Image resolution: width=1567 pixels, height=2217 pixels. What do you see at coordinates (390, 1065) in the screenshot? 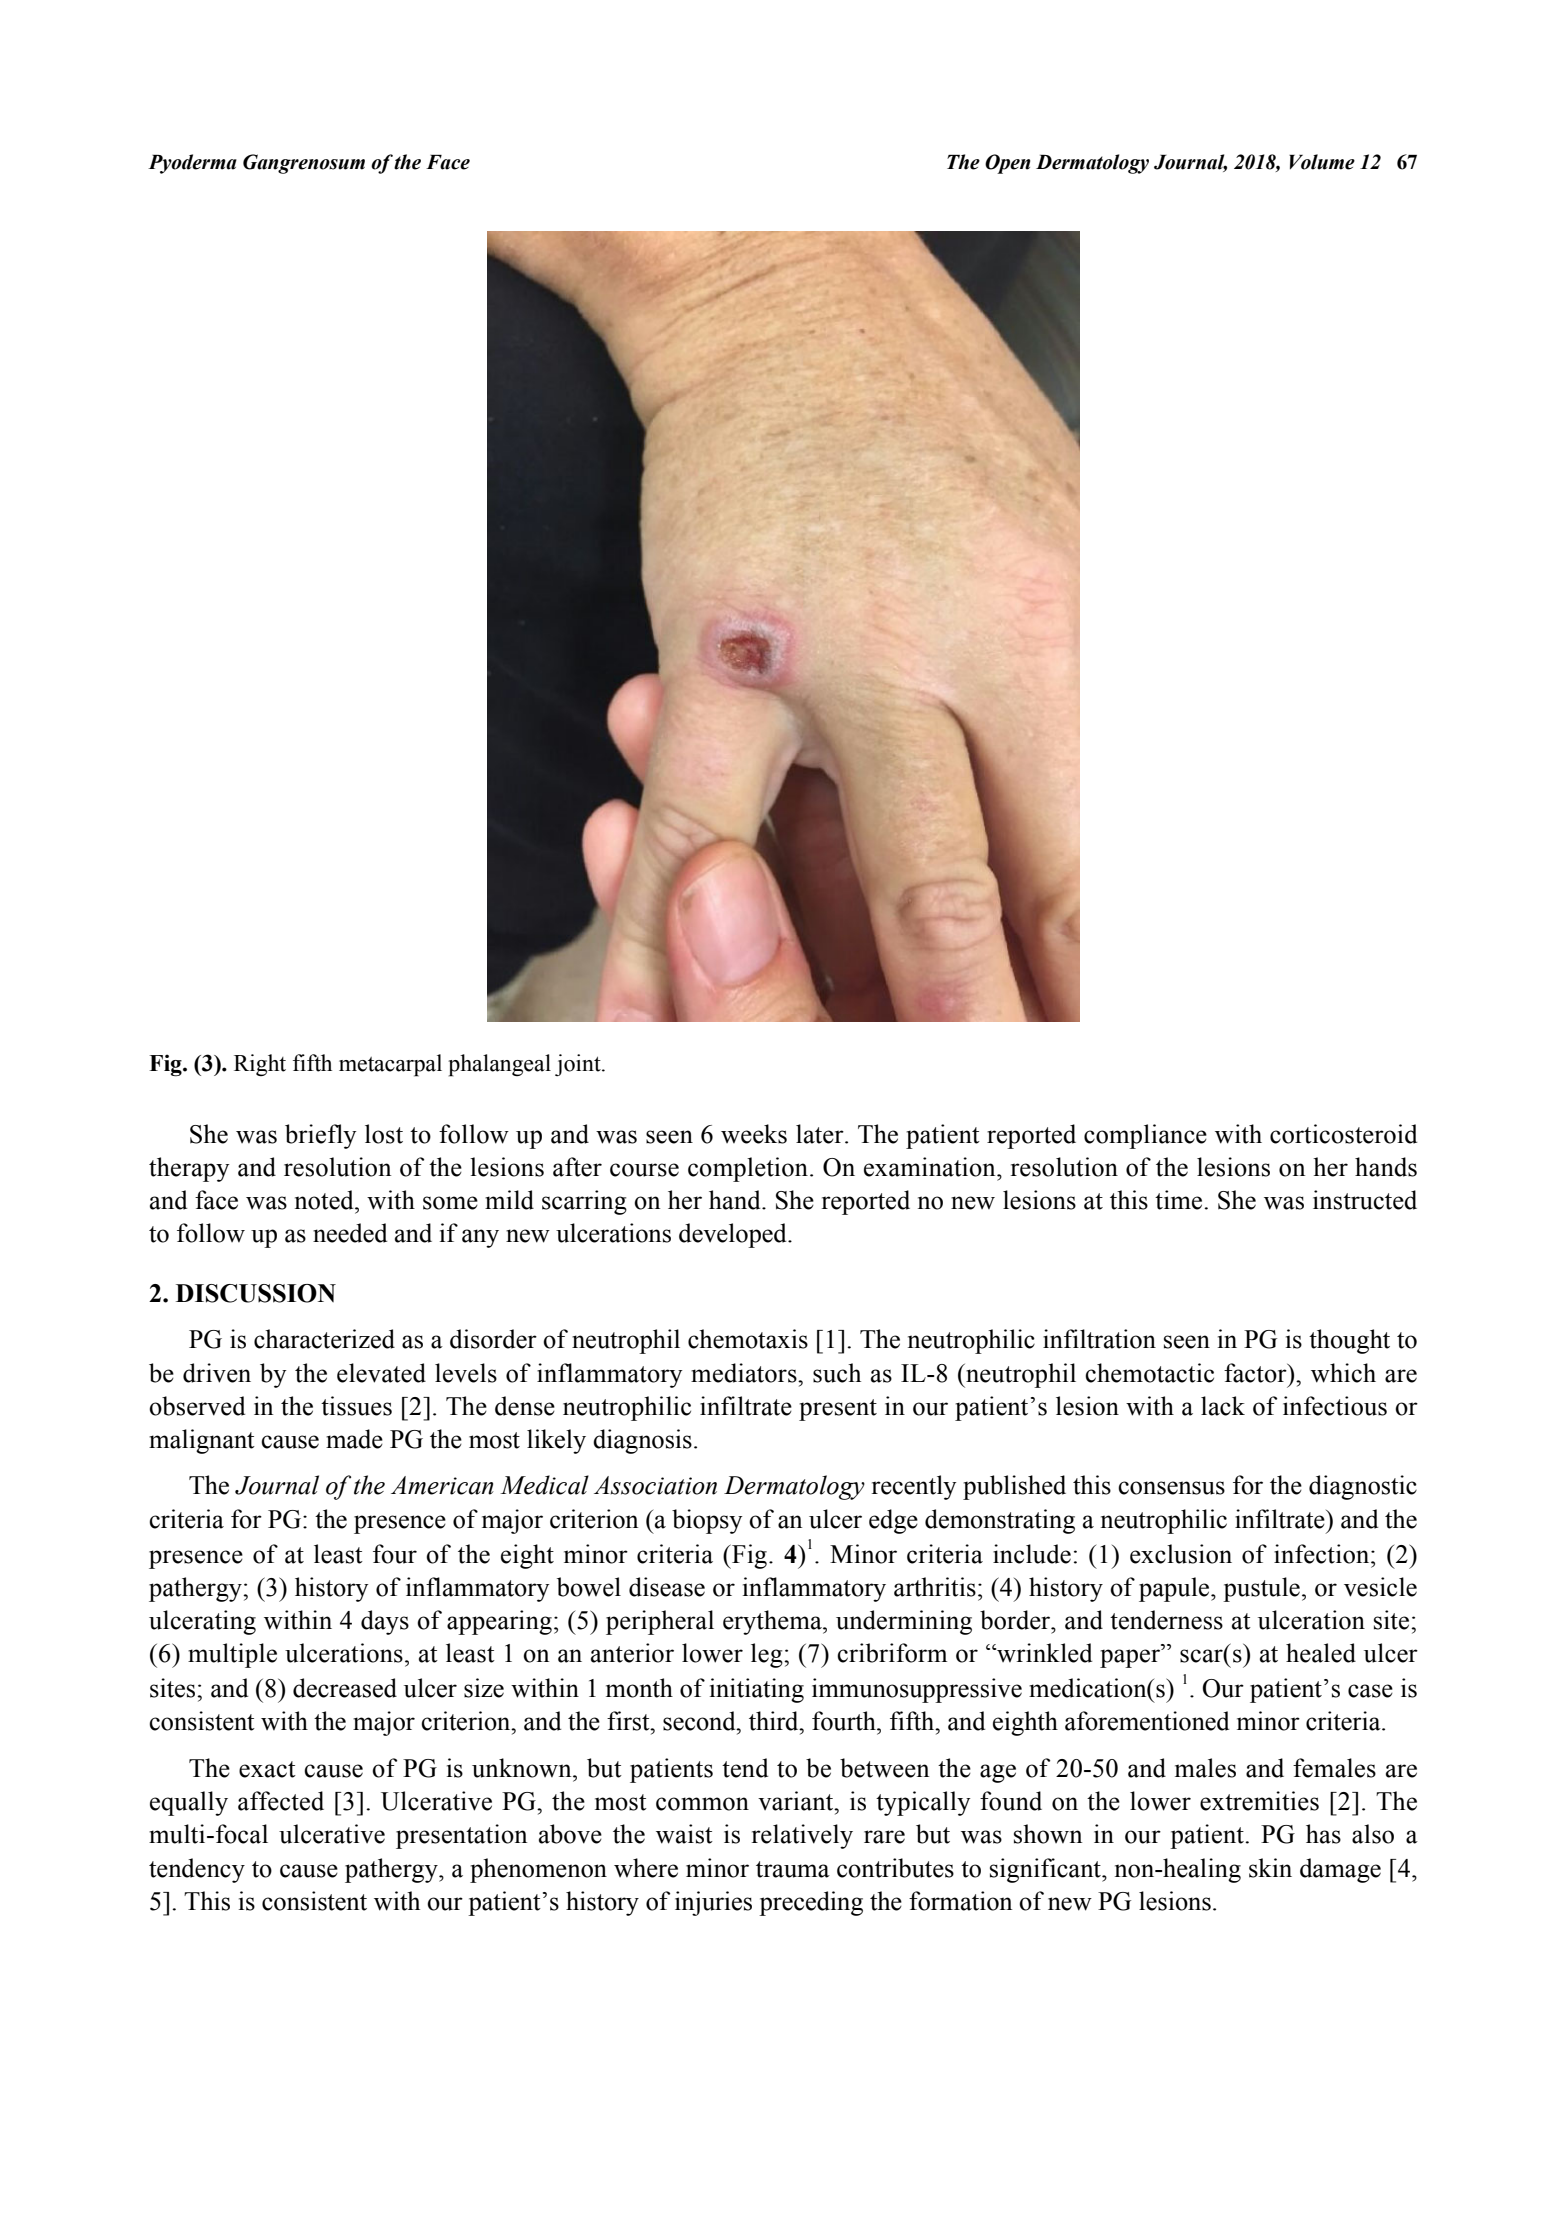
I see `metacarpal` at bounding box center [390, 1065].
